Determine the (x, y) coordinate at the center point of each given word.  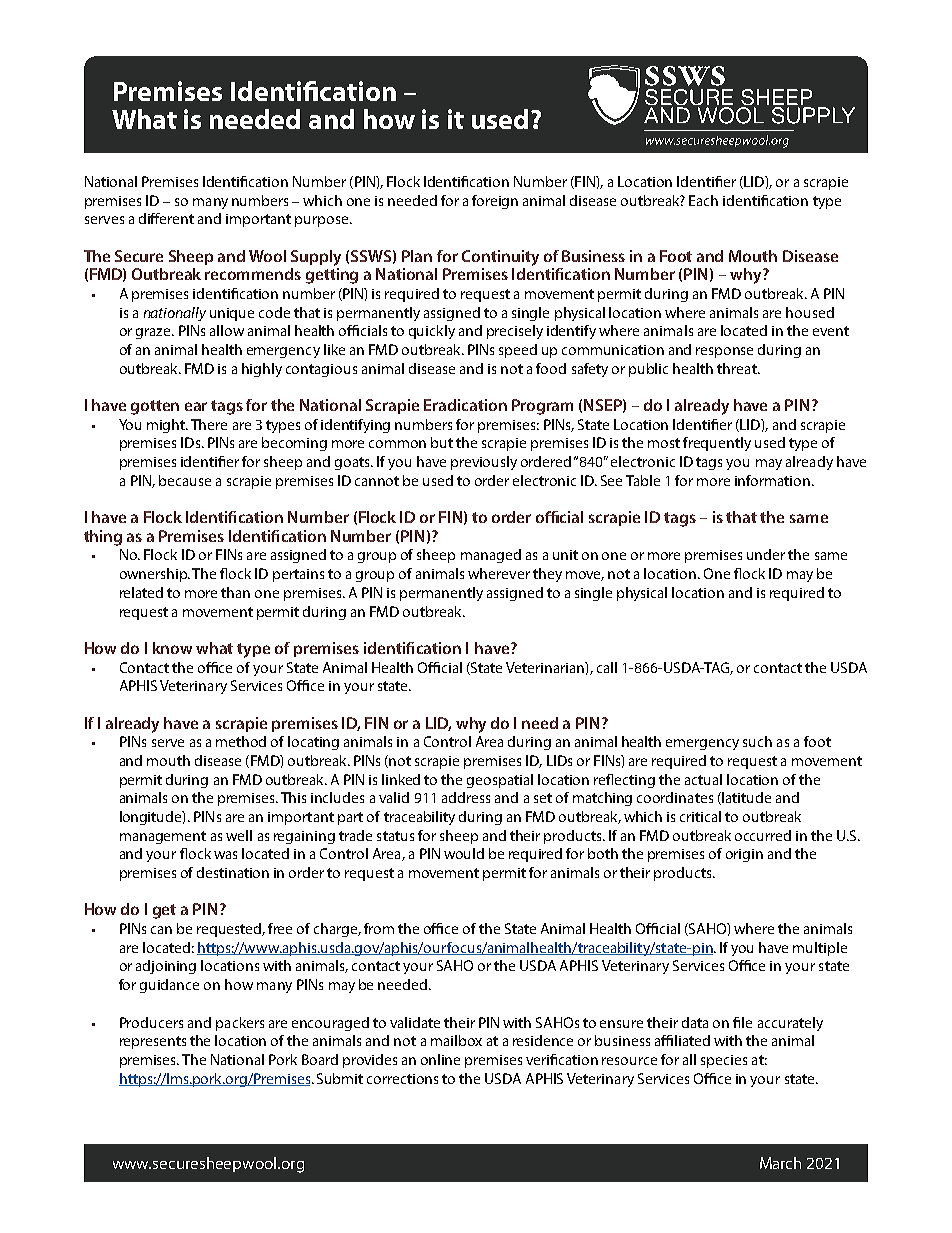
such (757, 741)
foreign (495, 202)
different (166, 218)
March (780, 1163)
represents (153, 1042)
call (607, 667)
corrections (402, 1079)
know (172, 648)
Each (703, 200)
